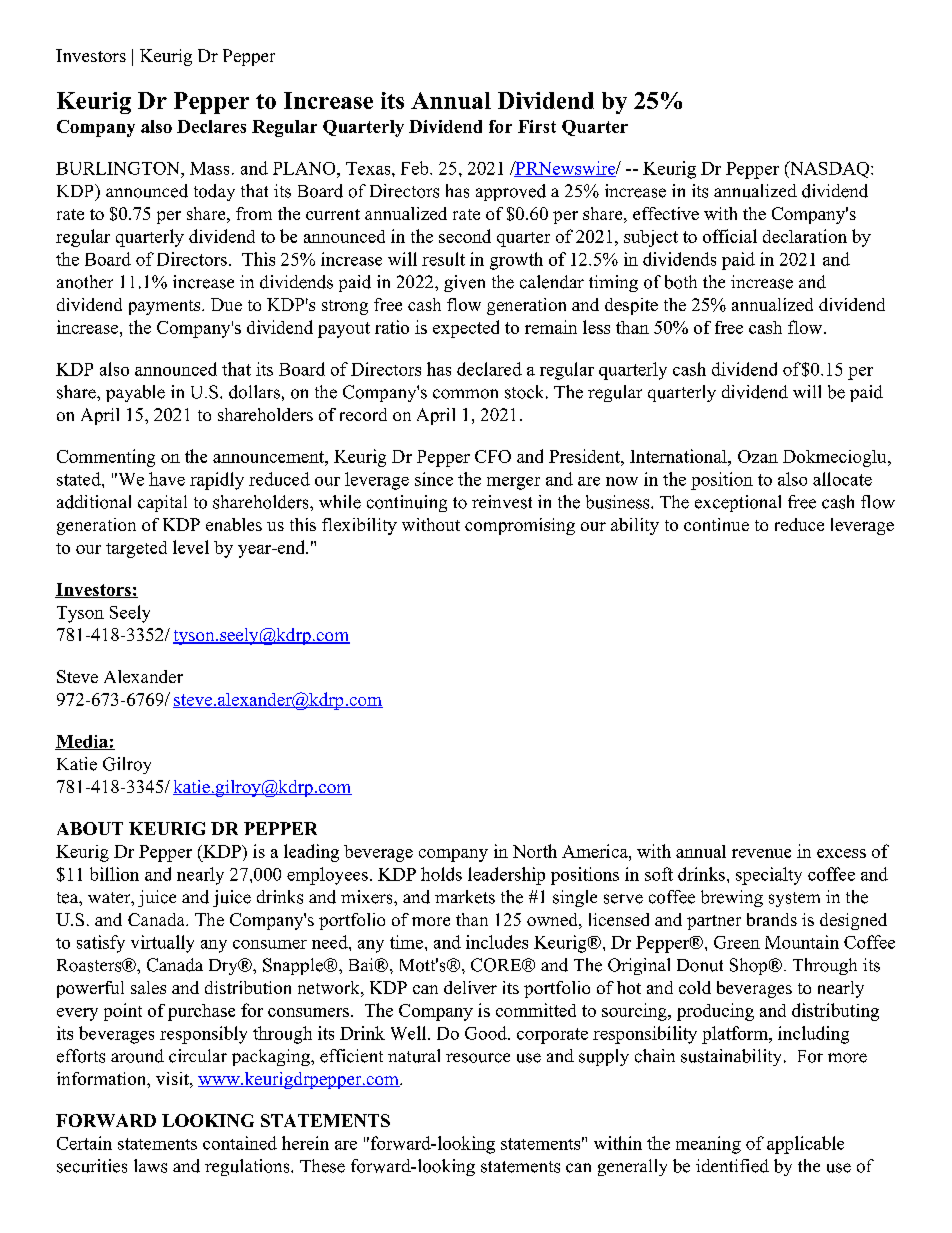  I want to click on specialty, so click(769, 876).
